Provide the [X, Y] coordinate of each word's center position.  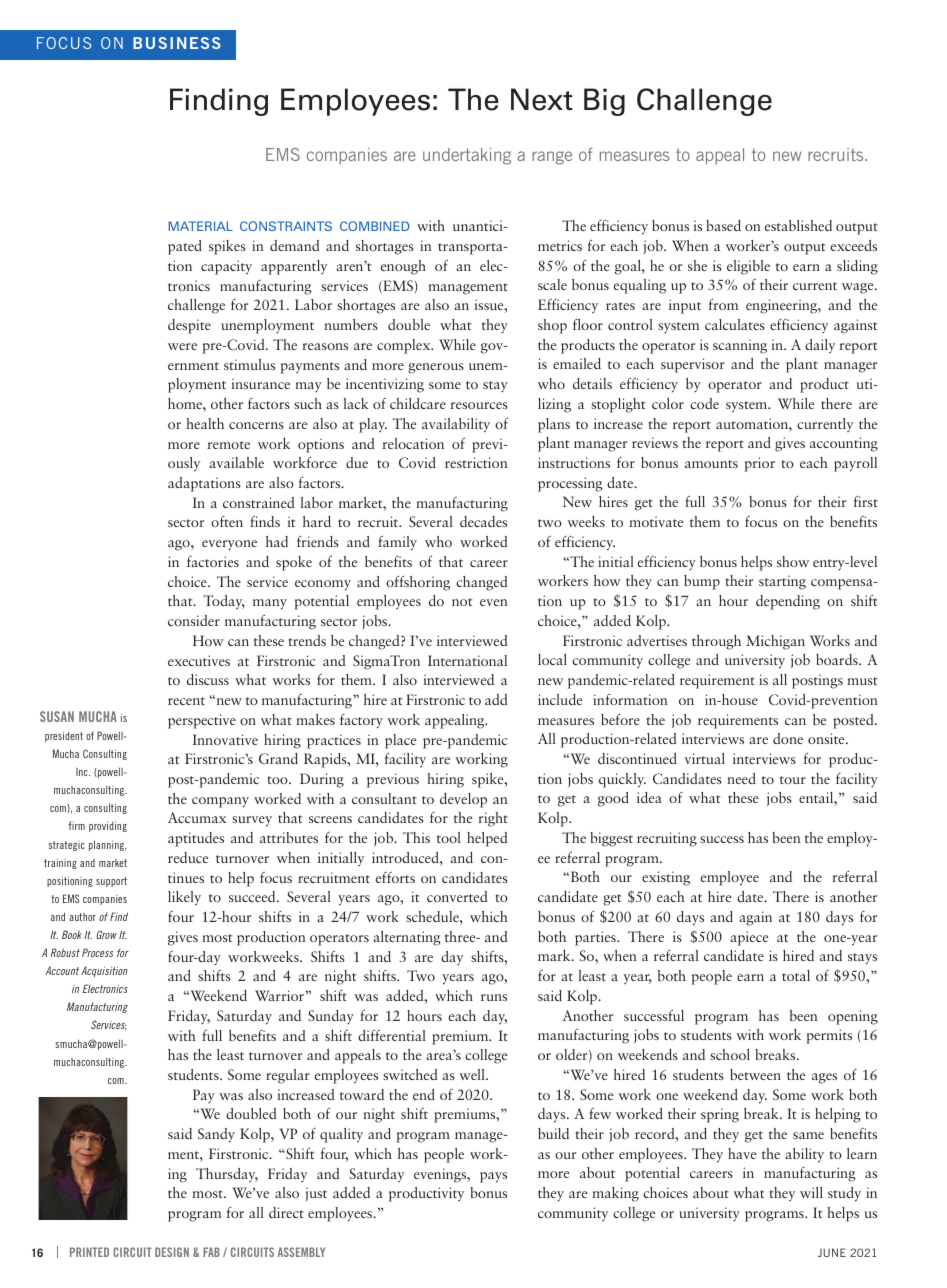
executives [199, 660]
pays [493, 1177]
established [798, 225]
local [552, 659]
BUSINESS [177, 43]
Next [542, 99]
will [811, 1192]
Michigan [775, 642]
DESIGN [172, 1252]
